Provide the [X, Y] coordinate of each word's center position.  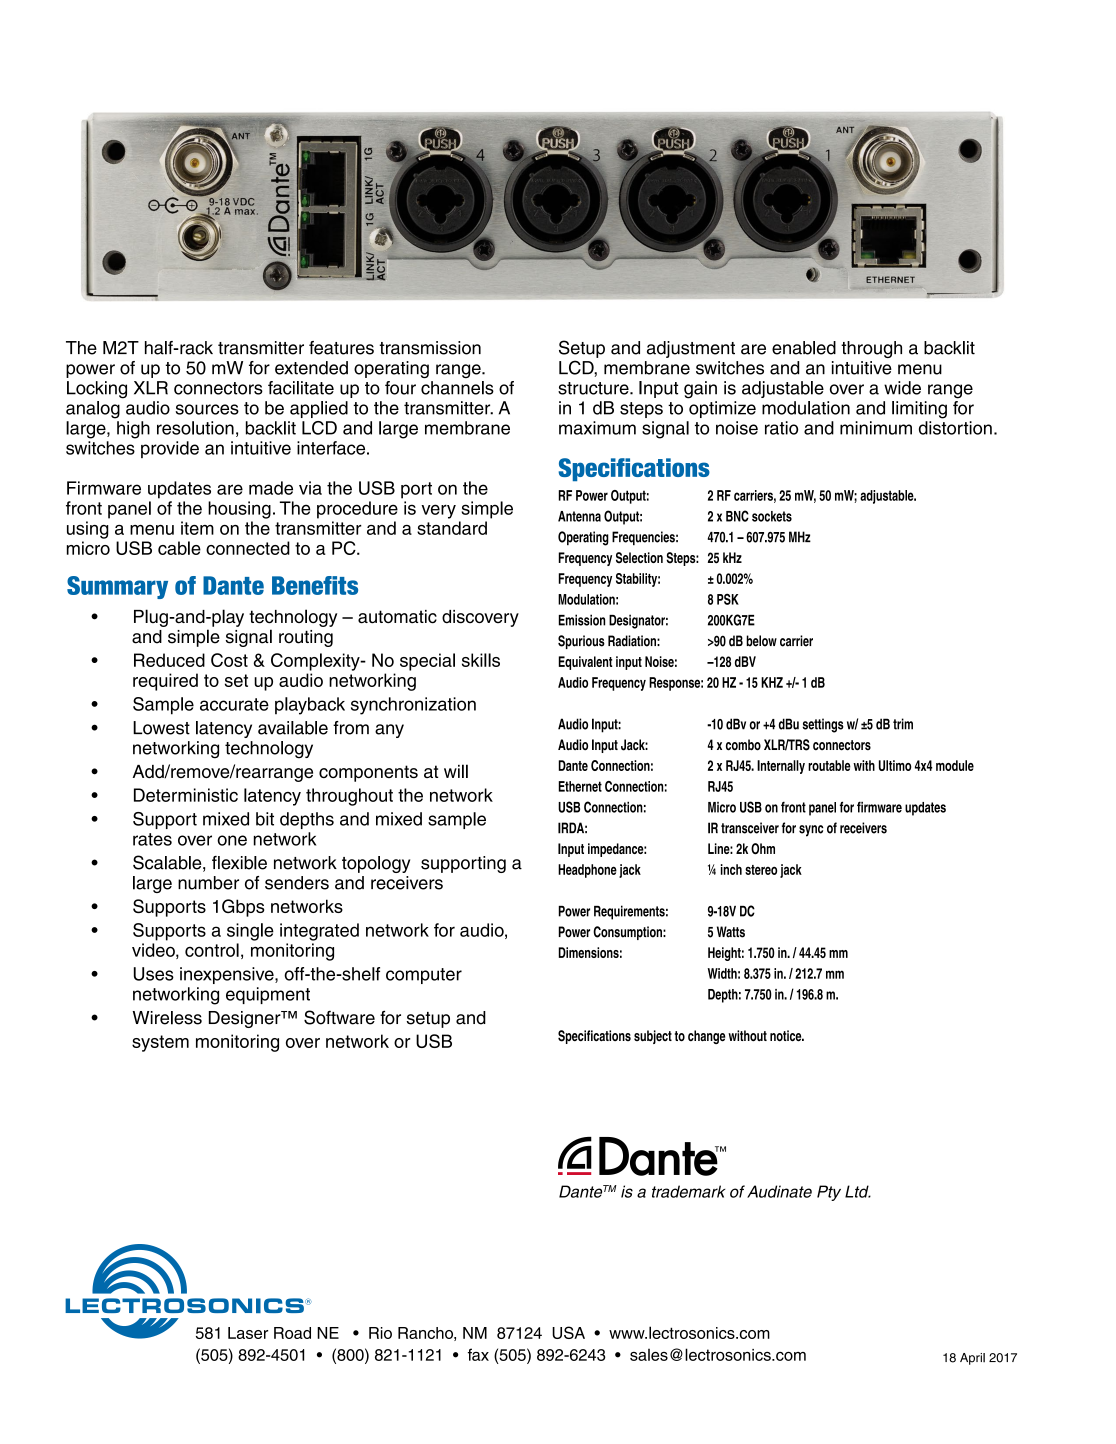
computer [424, 976]
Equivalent [585, 663]
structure [594, 388]
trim [903, 724]
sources [207, 409]
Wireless [167, 1018]
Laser [248, 1333]
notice [787, 1036]
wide [902, 388]
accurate [234, 704]
